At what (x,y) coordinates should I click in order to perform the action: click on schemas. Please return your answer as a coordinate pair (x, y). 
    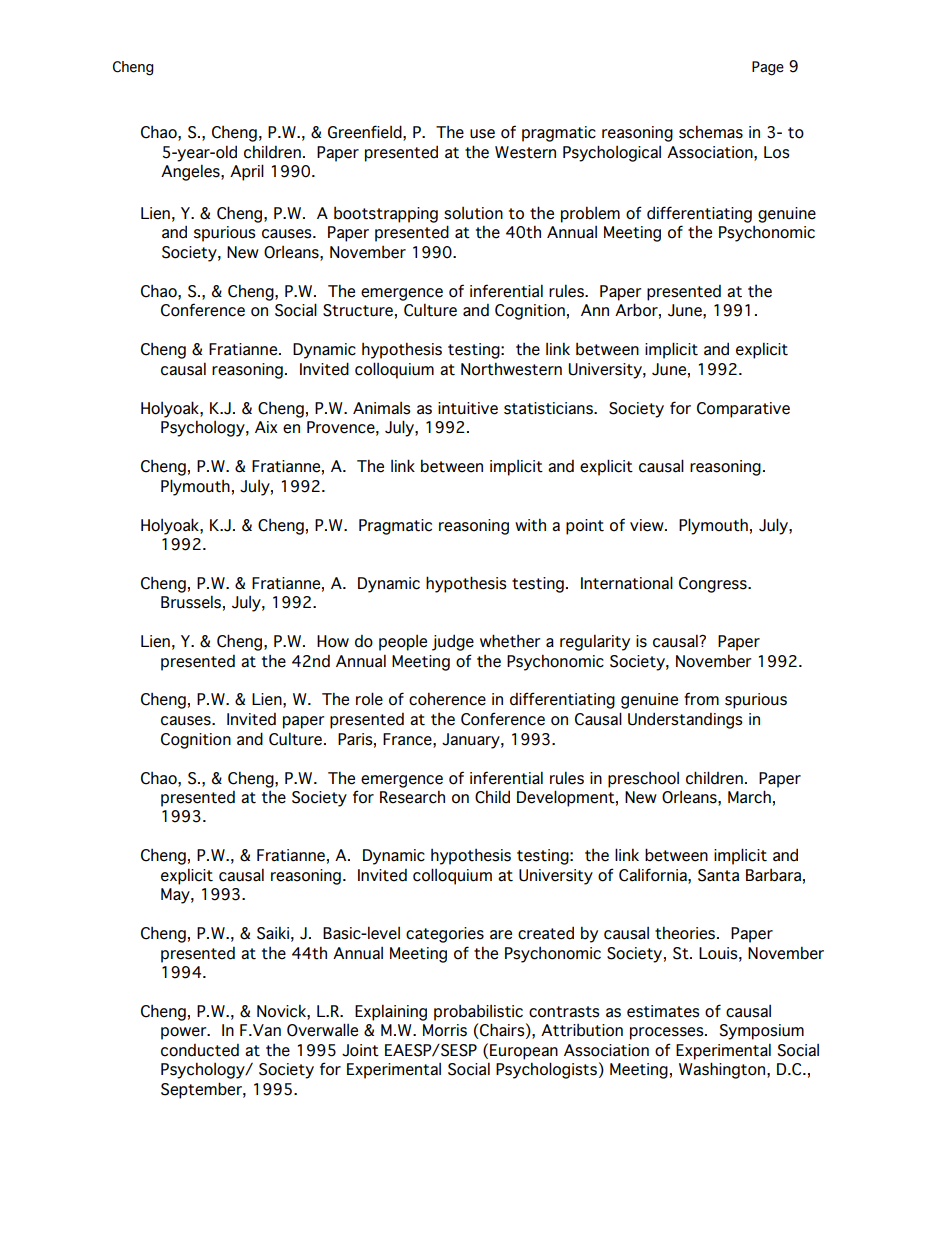
    Looking at the image, I should click on (711, 132).
